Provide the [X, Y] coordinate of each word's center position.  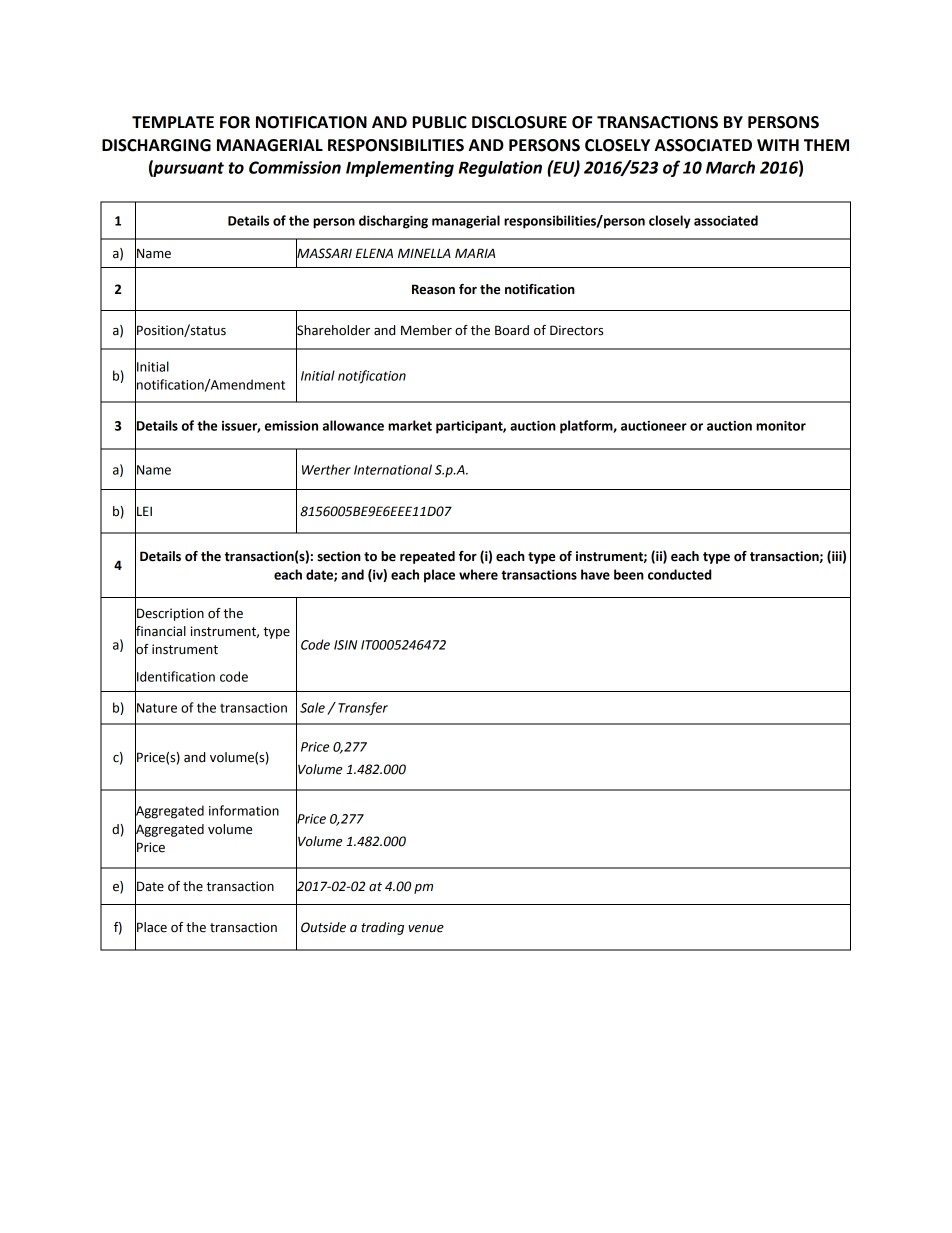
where [478, 574]
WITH [778, 145]
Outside [323, 927]
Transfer [363, 709]
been [629, 574]
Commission [295, 167]
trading [382, 928]
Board [512, 330]
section [339, 556]
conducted [679, 574]
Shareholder [333, 329]
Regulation [500, 169]
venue [426, 929]
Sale [312, 707]
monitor [781, 426]
